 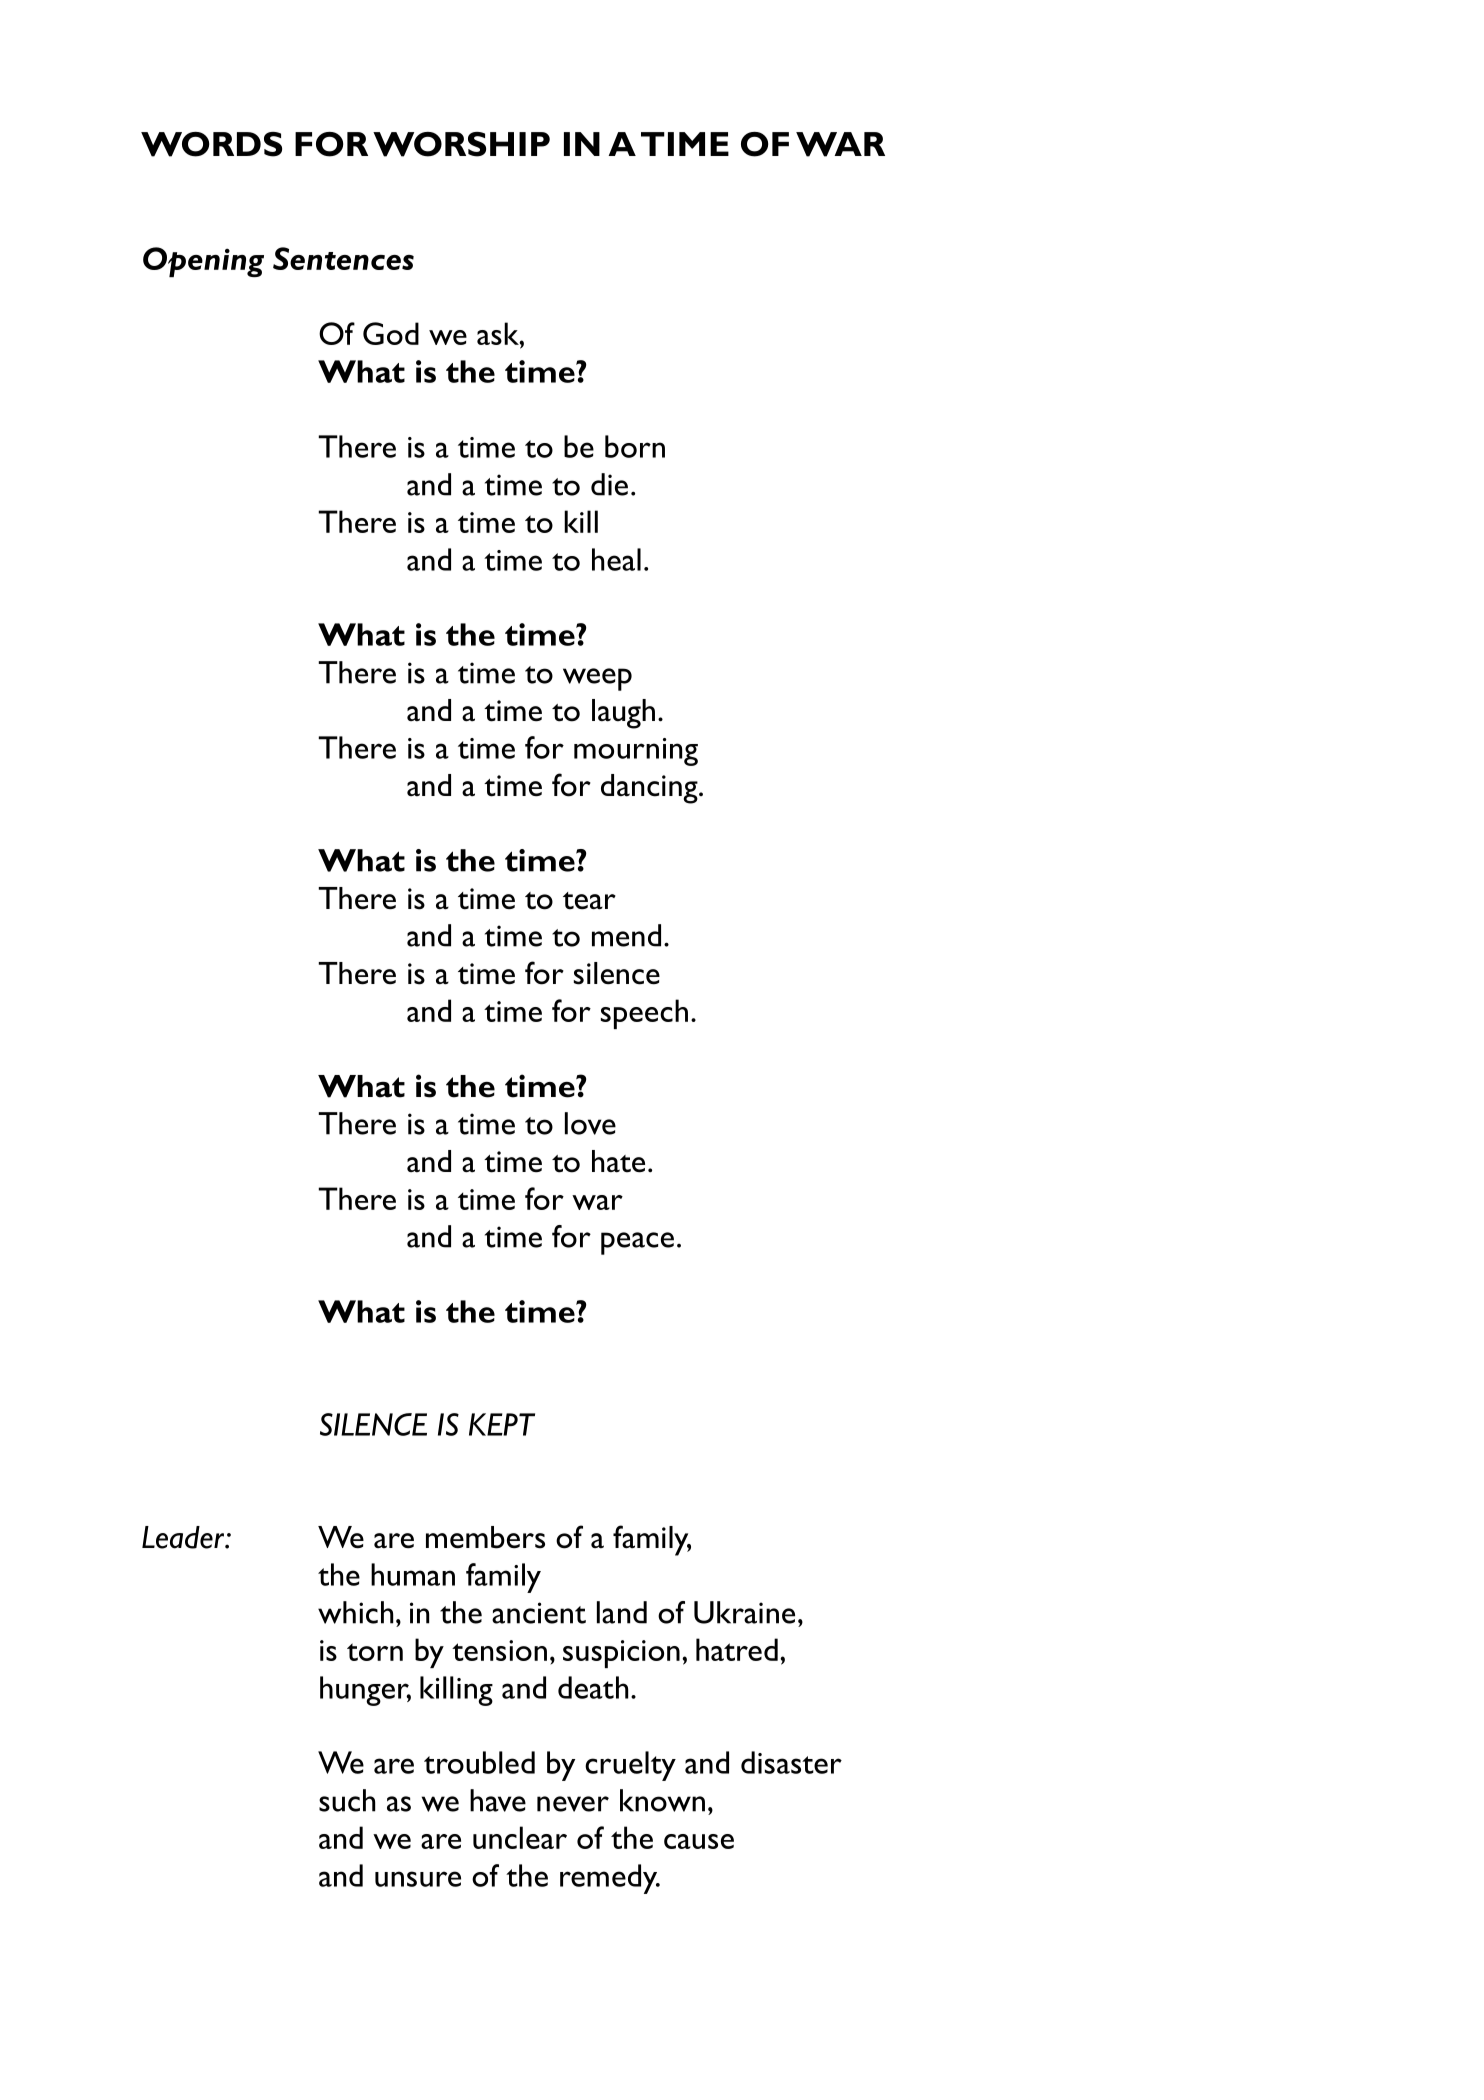 I want to click on have, so click(x=498, y=1800).
